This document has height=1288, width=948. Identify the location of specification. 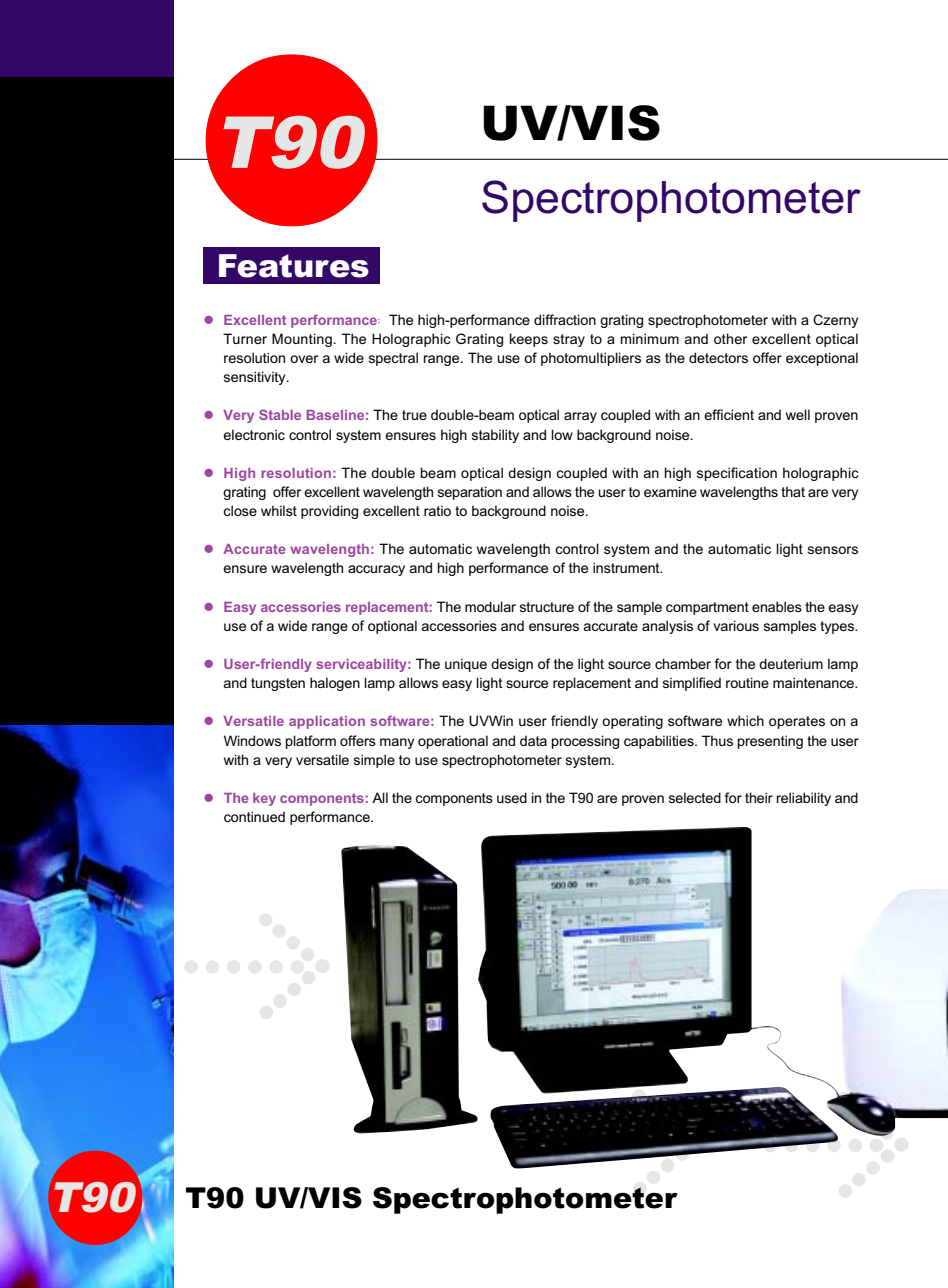
(737, 474).
